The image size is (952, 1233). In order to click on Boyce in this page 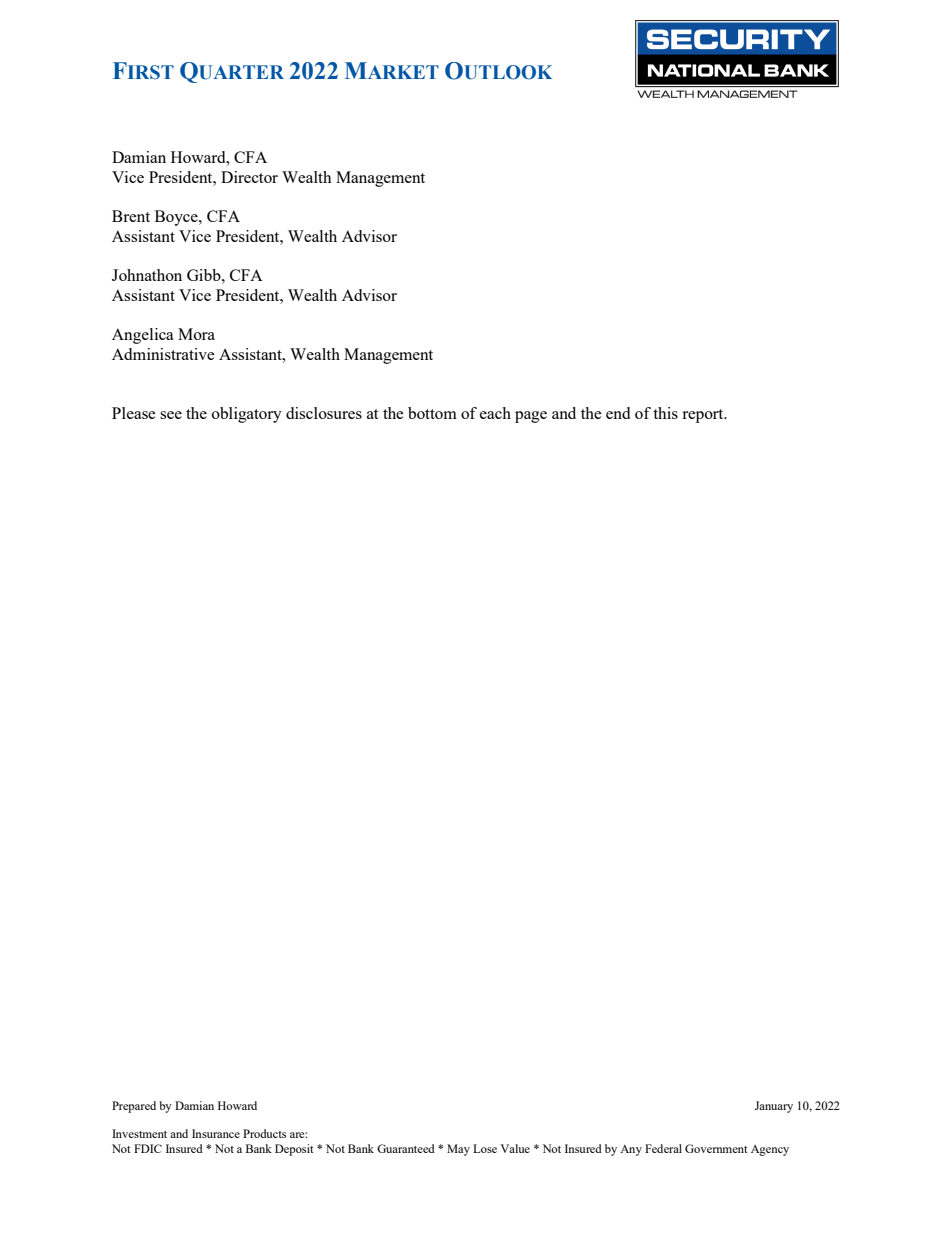, I will do `click(177, 218)`.
